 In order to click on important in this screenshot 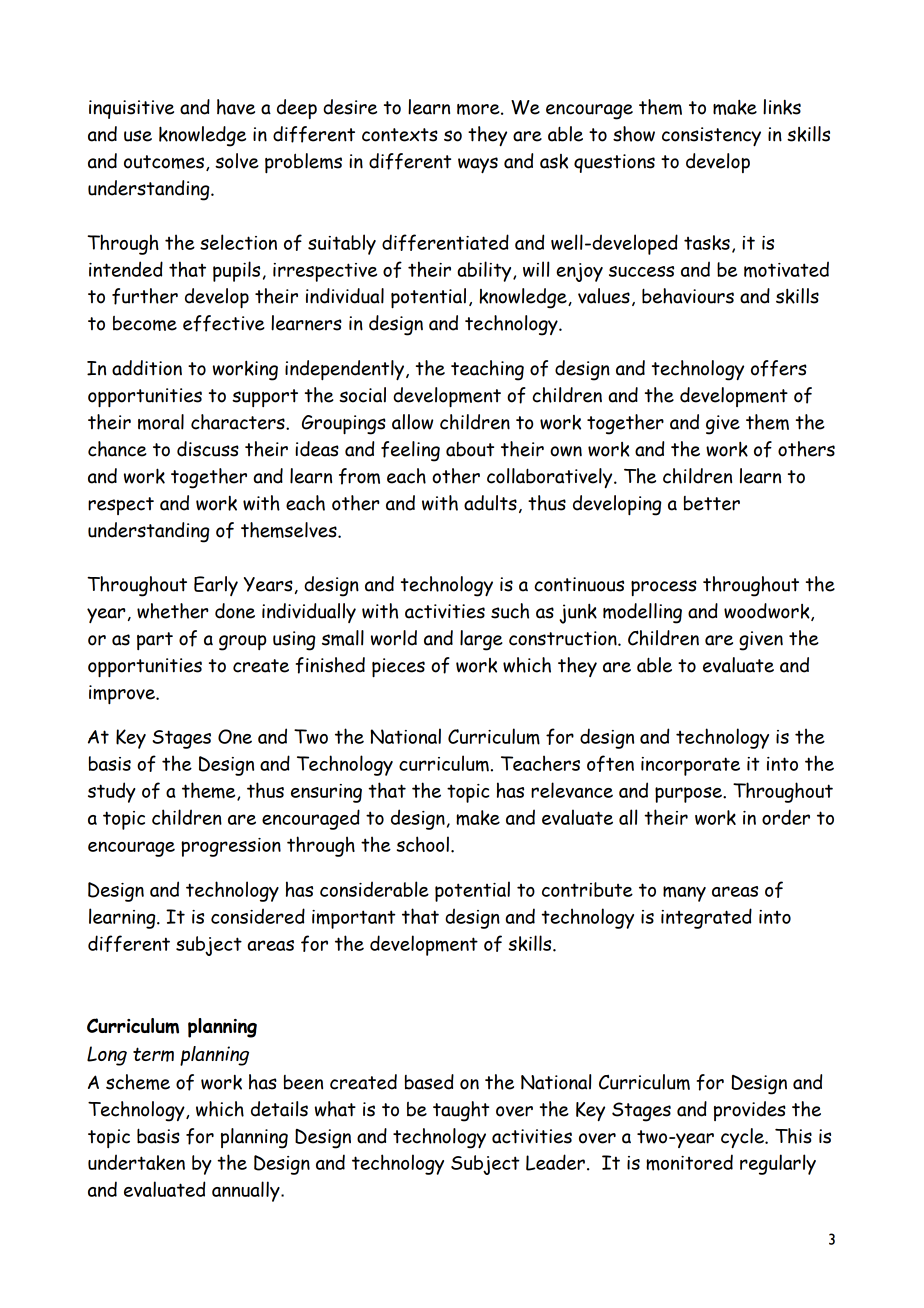, I will do `click(354, 919)`.
